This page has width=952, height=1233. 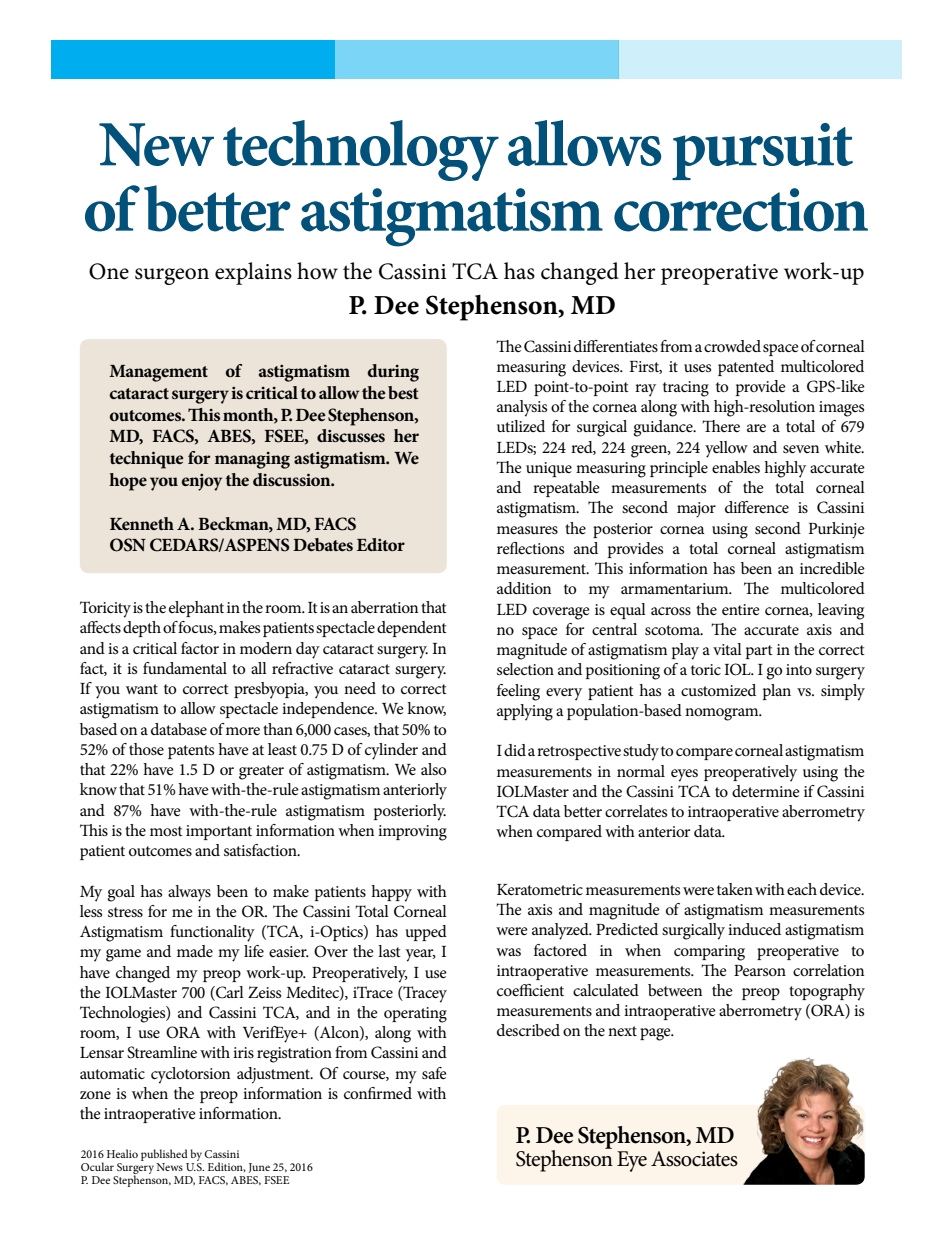 I want to click on taken, so click(x=735, y=889).
